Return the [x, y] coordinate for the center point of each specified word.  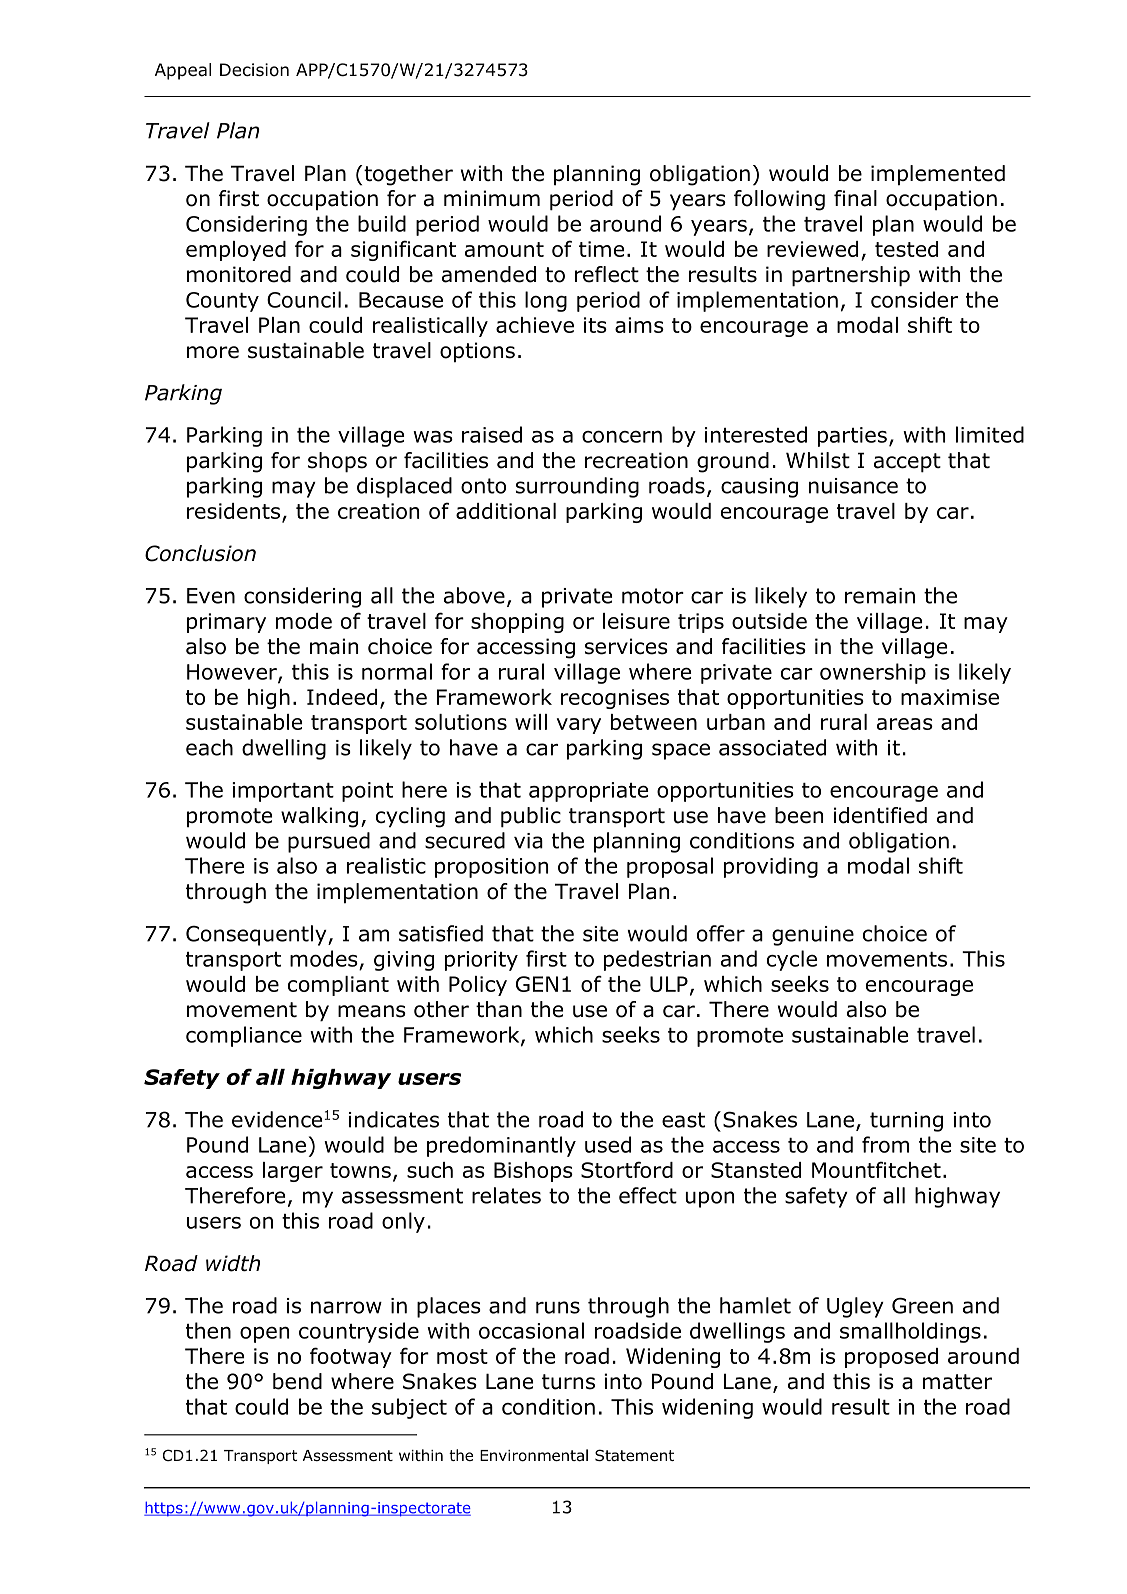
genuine [813, 936]
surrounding [577, 487]
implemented [938, 175]
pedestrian [657, 960]
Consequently [257, 935]
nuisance [853, 486]
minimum [492, 198]
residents [233, 511]
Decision [254, 70]
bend [297, 1381]
